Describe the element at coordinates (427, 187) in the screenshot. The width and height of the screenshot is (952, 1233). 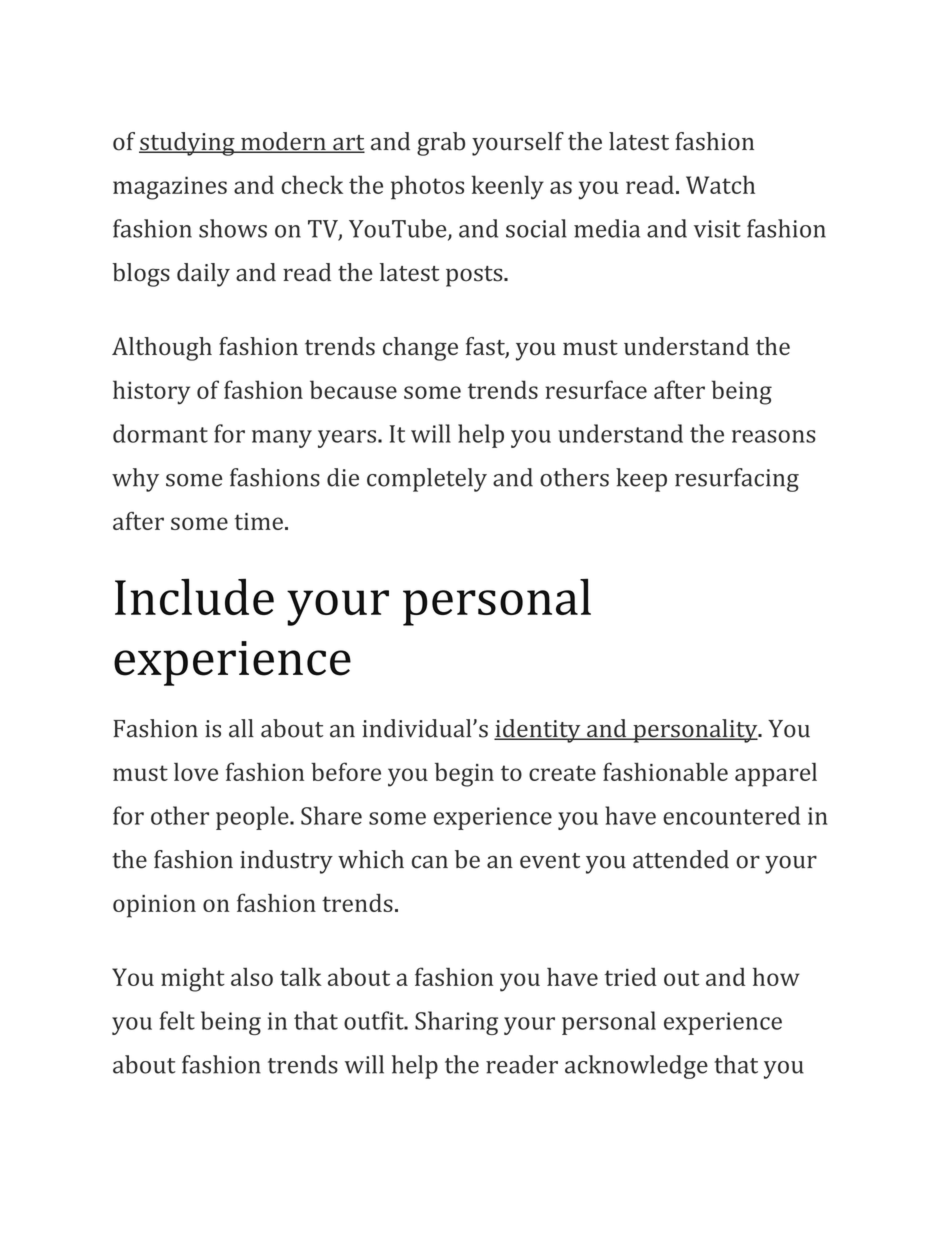
I see `photos` at that location.
